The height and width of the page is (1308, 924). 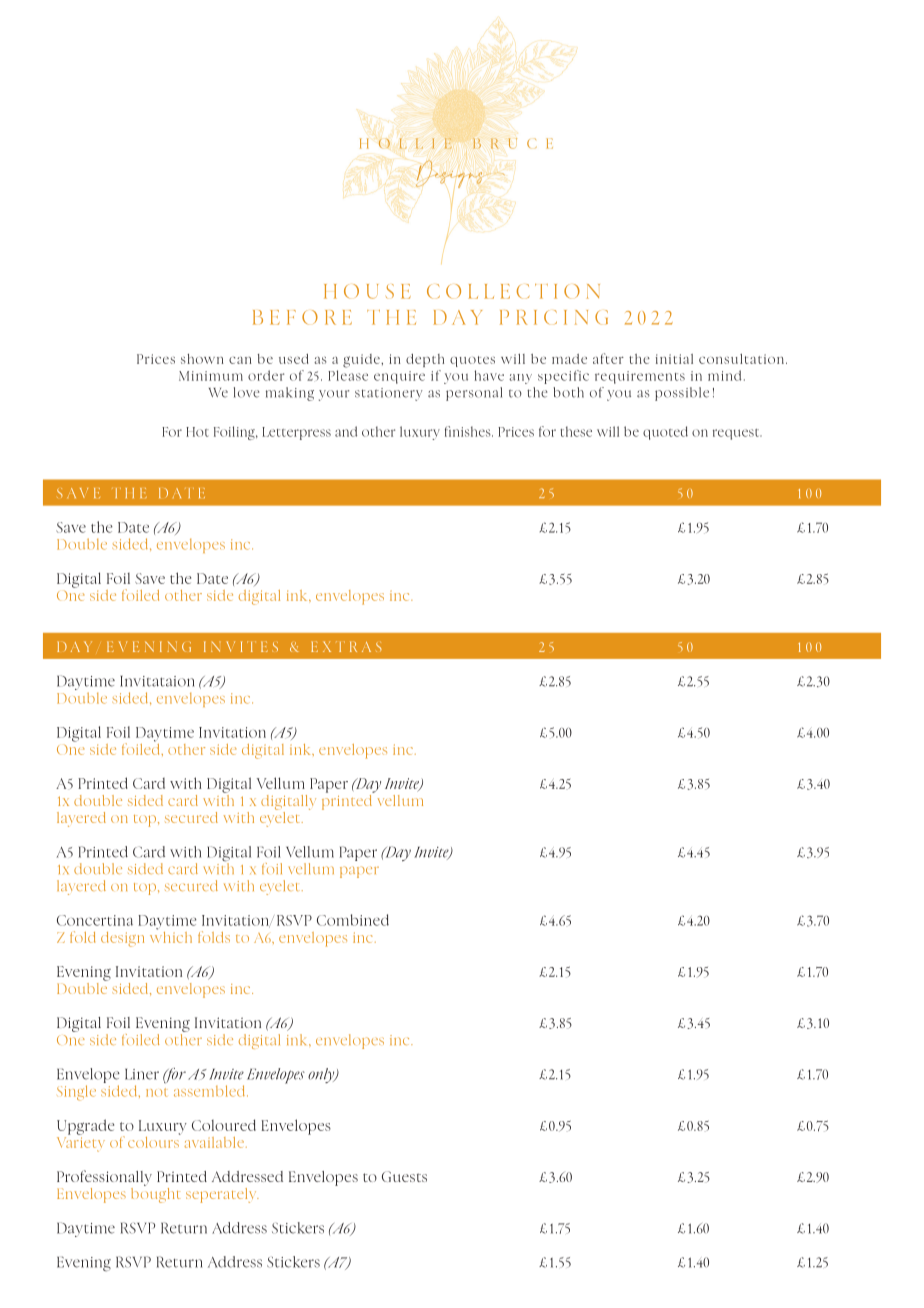 What do you see at coordinates (322, 1075) in the page?
I see `only` at bounding box center [322, 1075].
